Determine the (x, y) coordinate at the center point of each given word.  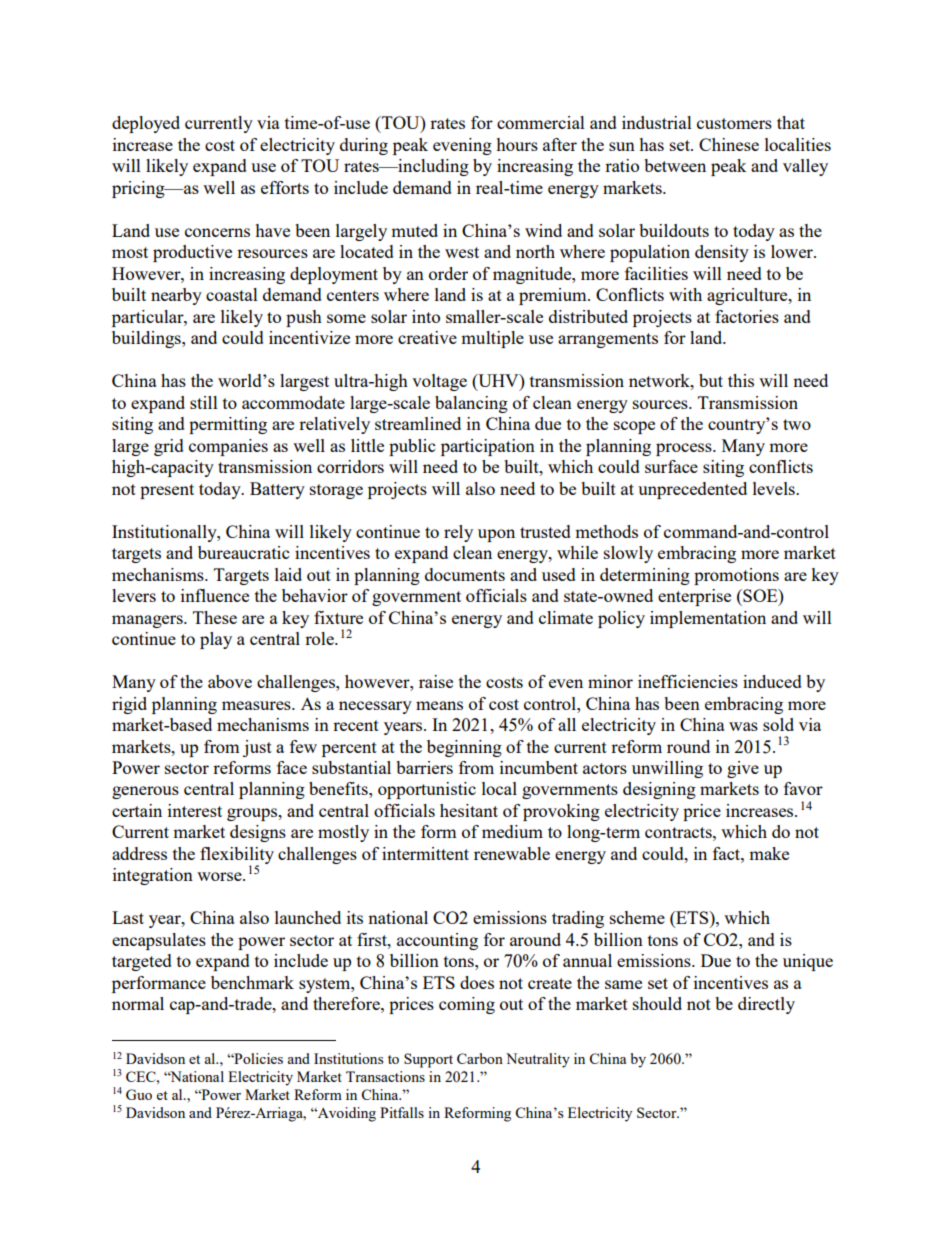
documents (465, 574)
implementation (708, 619)
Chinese (729, 144)
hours (517, 144)
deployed (146, 124)
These (215, 617)
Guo (139, 1094)
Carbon (480, 1058)
